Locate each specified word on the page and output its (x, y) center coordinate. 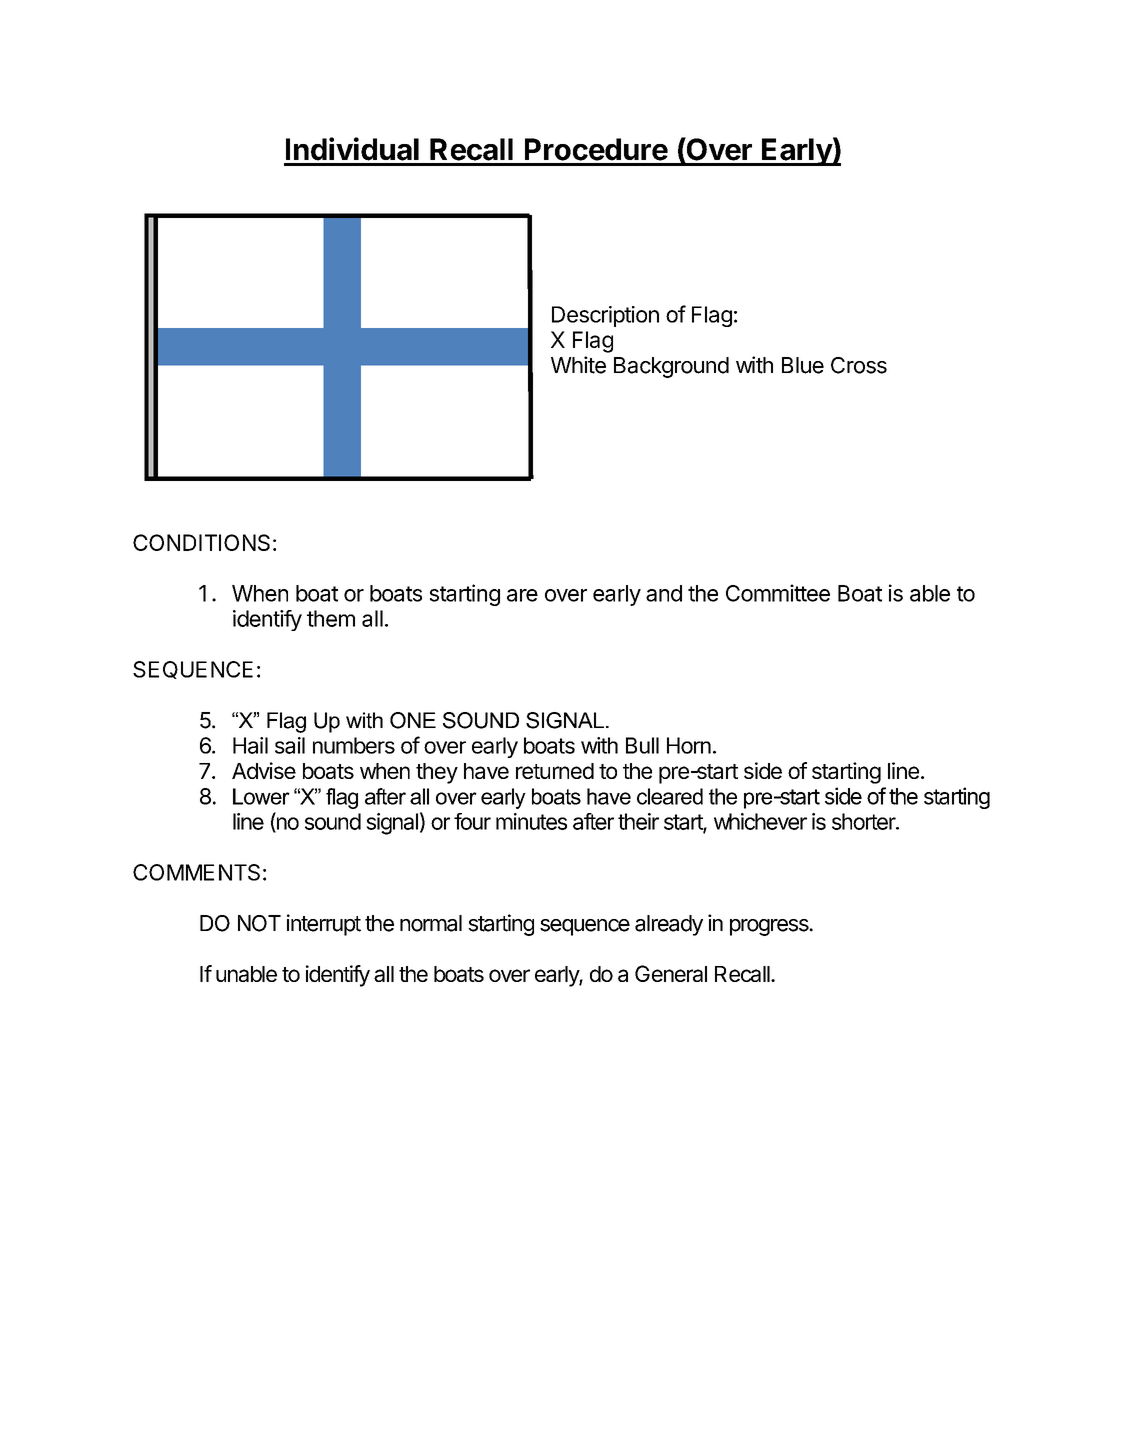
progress (770, 927)
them (331, 618)
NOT (259, 923)
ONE (413, 720)
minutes (531, 821)
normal (431, 923)
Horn (689, 745)
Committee (778, 593)
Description (605, 316)
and (664, 593)
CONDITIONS (201, 542)
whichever (760, 821)
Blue (803, 365)
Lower (261, 796)
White (578, 365)
